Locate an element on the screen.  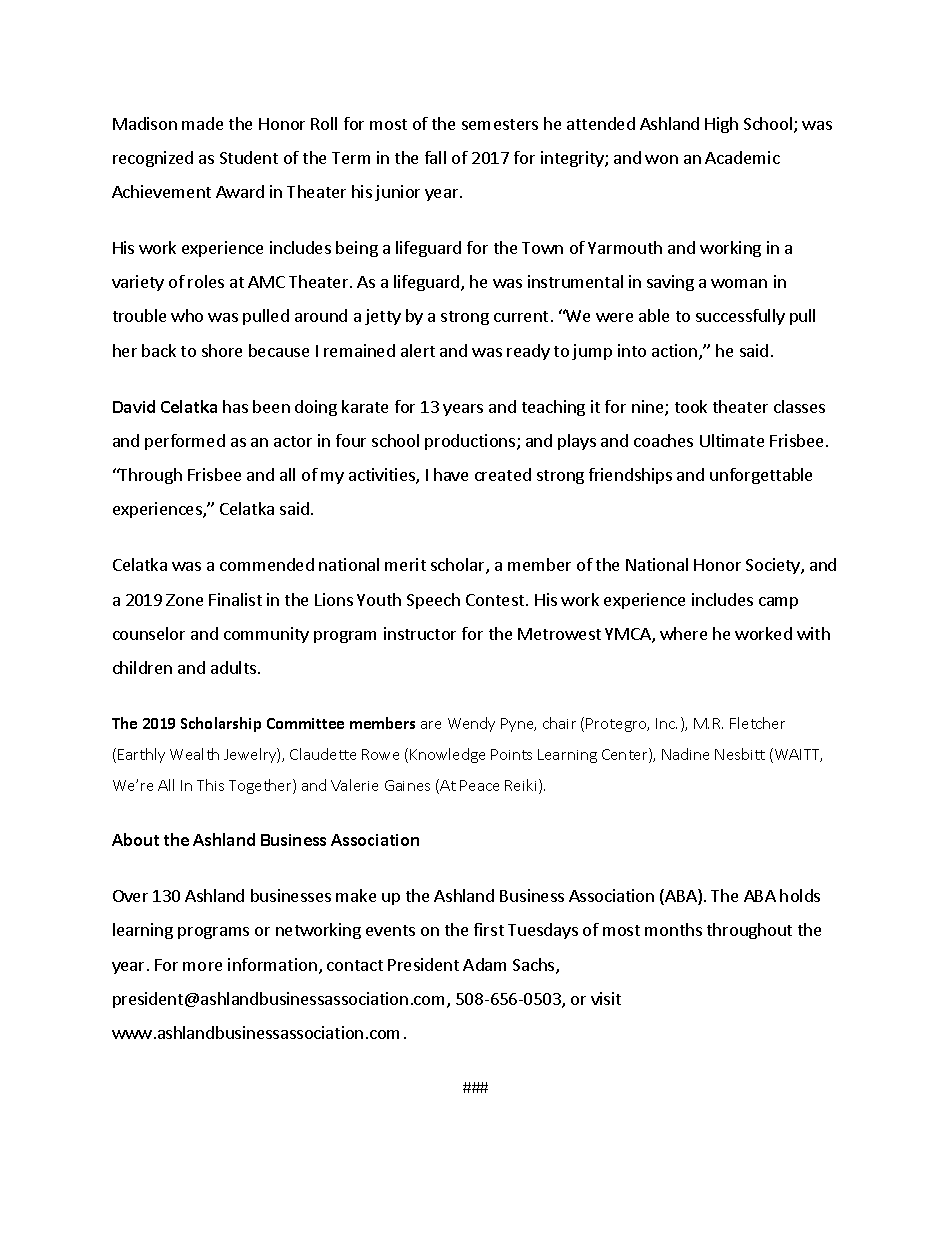
Knowledge is located at coordinates (447, 755).
